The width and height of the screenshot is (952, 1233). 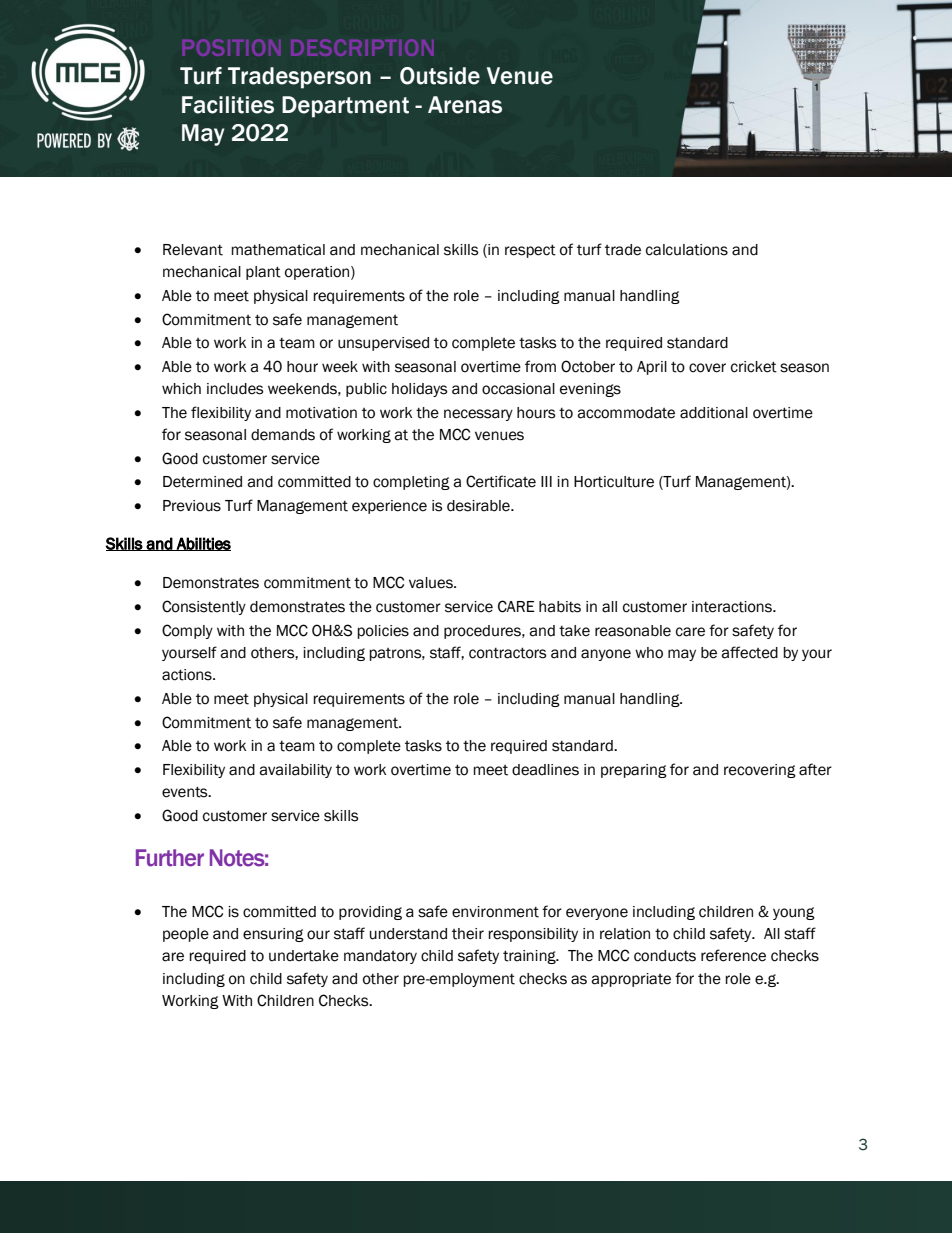 What do you see at coordinates (231, 47) in the screenshot?
I see `POSITION` at bounding box center [231, 47].
